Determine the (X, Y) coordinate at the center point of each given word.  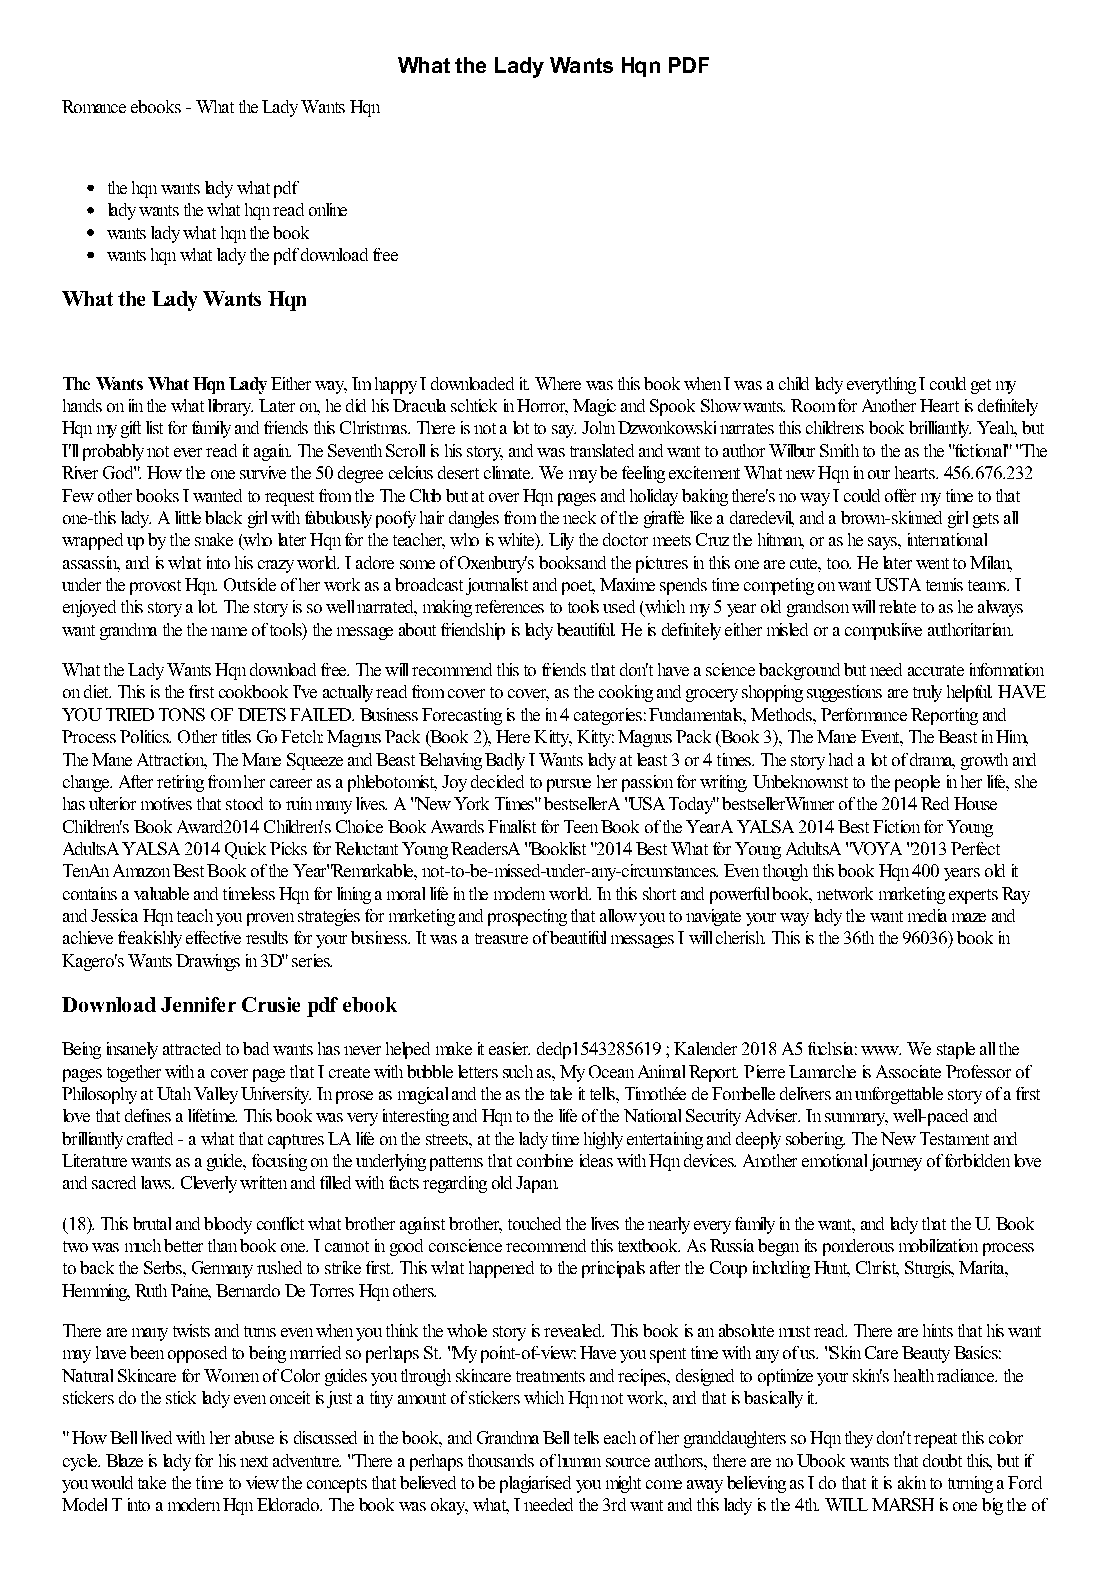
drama (932, 759)
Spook (672, 407)
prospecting (527, 917)
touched (534, 1223)
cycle (81, 1462)
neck (579, 517)
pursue (569, 785)
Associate (908, 1071)
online (328, 209)
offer (900, 495)
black (223, 517)
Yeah (997, 429)
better (183, 1245)
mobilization (938, 1245)
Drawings (208, 962)
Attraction (172, 760)
